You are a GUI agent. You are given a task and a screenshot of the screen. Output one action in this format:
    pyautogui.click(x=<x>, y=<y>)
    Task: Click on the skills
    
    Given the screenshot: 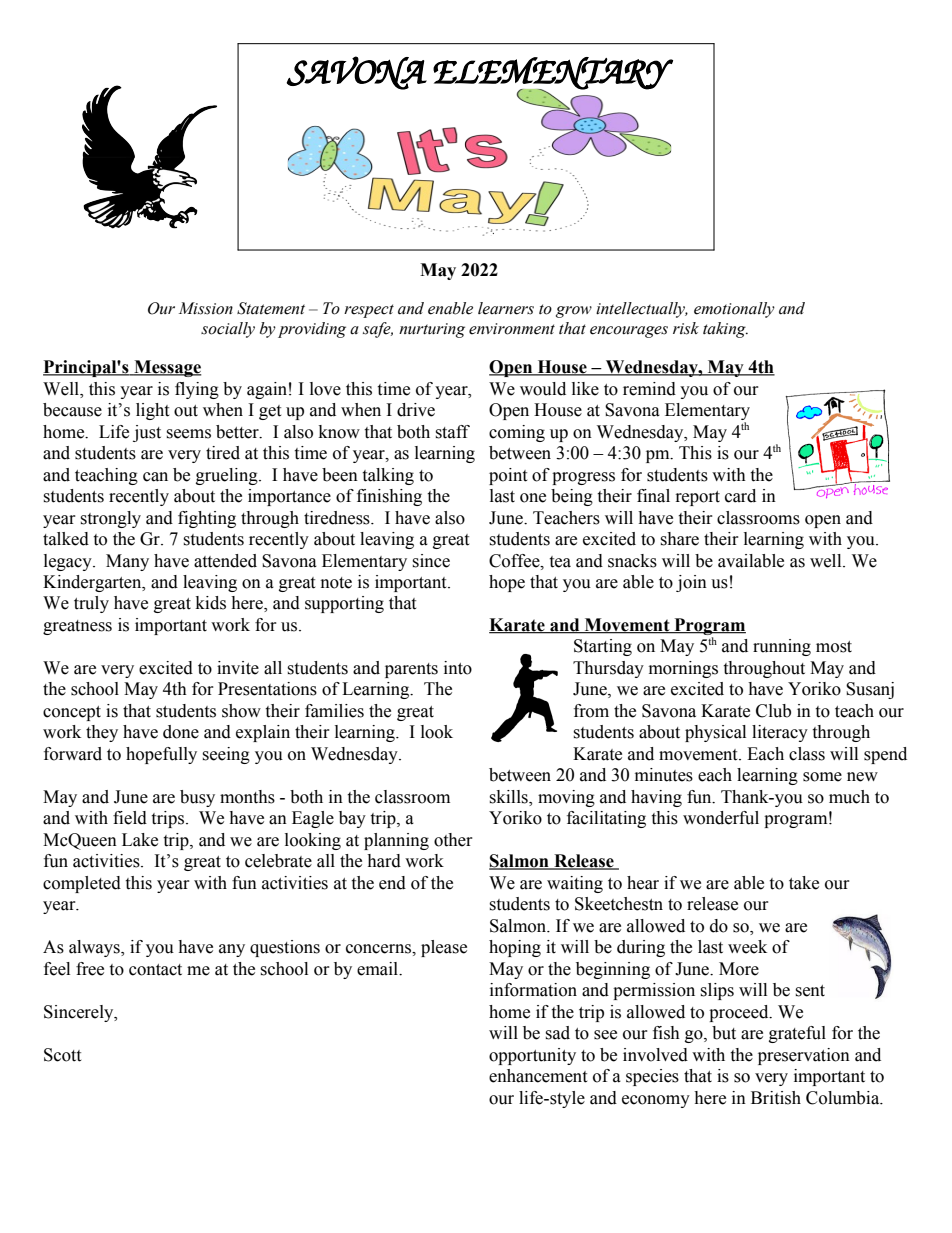 What is the action you would take?
    pyautogui.click(x=509, y=798)
